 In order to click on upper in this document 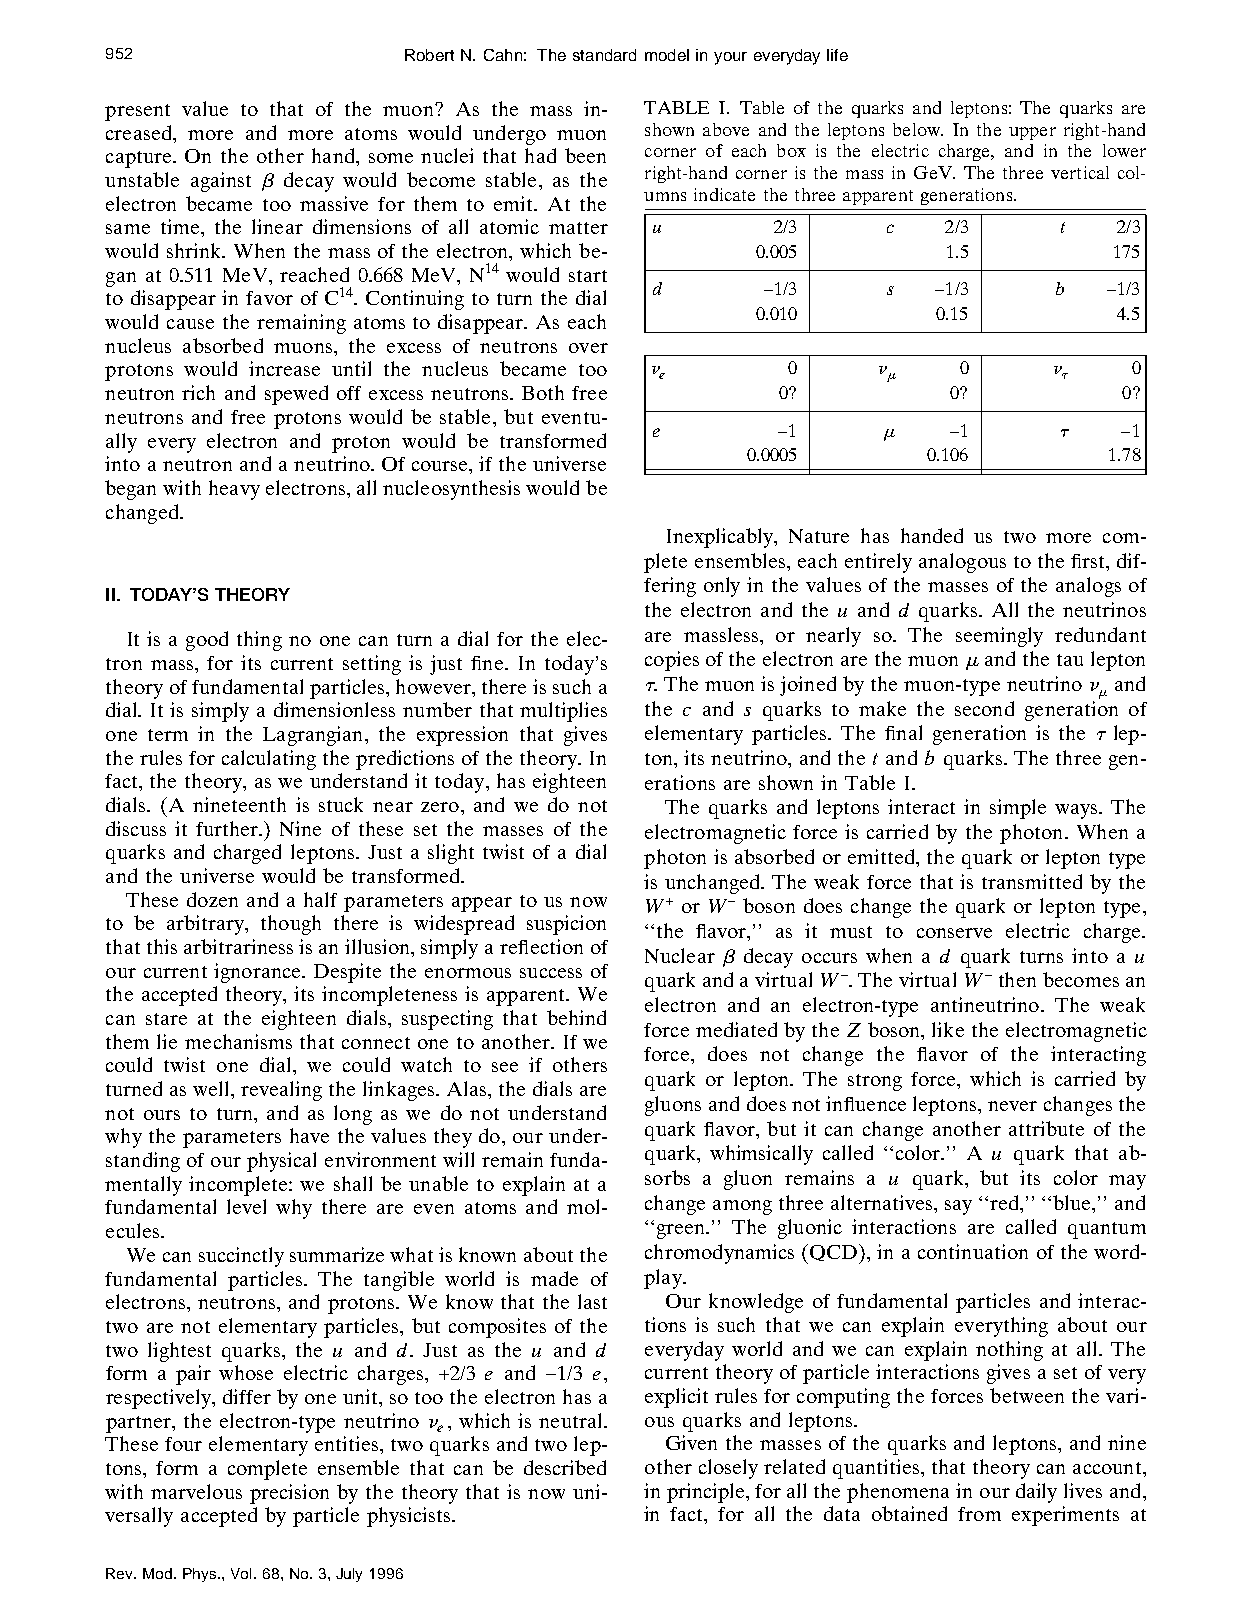, I will do `click(1032, 133)`.
